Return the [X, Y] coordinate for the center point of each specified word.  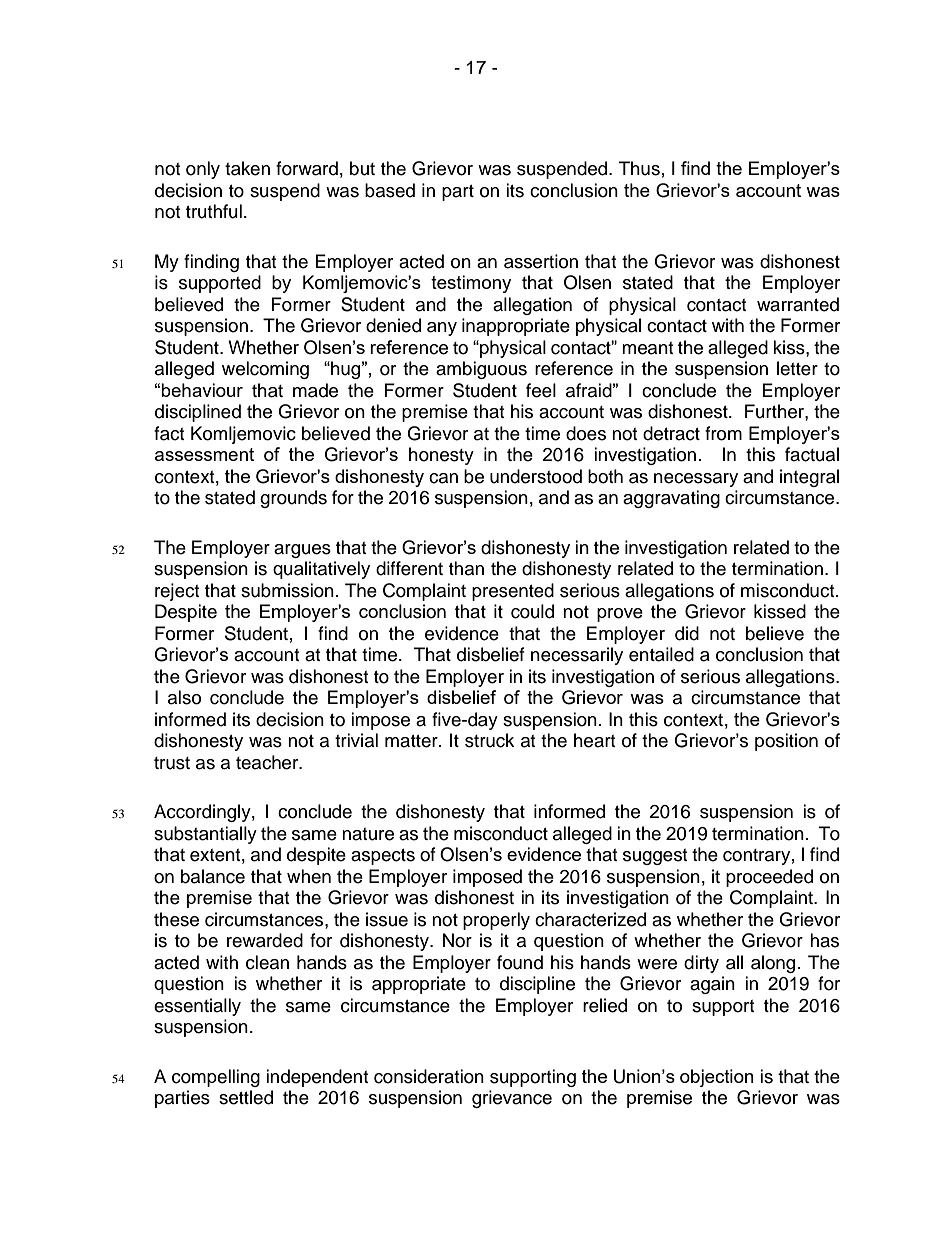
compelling [216, 1078]
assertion [541, 261]
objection [717, 1078]
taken [247, 168]
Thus [639, 168]
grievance [512, 1099]
